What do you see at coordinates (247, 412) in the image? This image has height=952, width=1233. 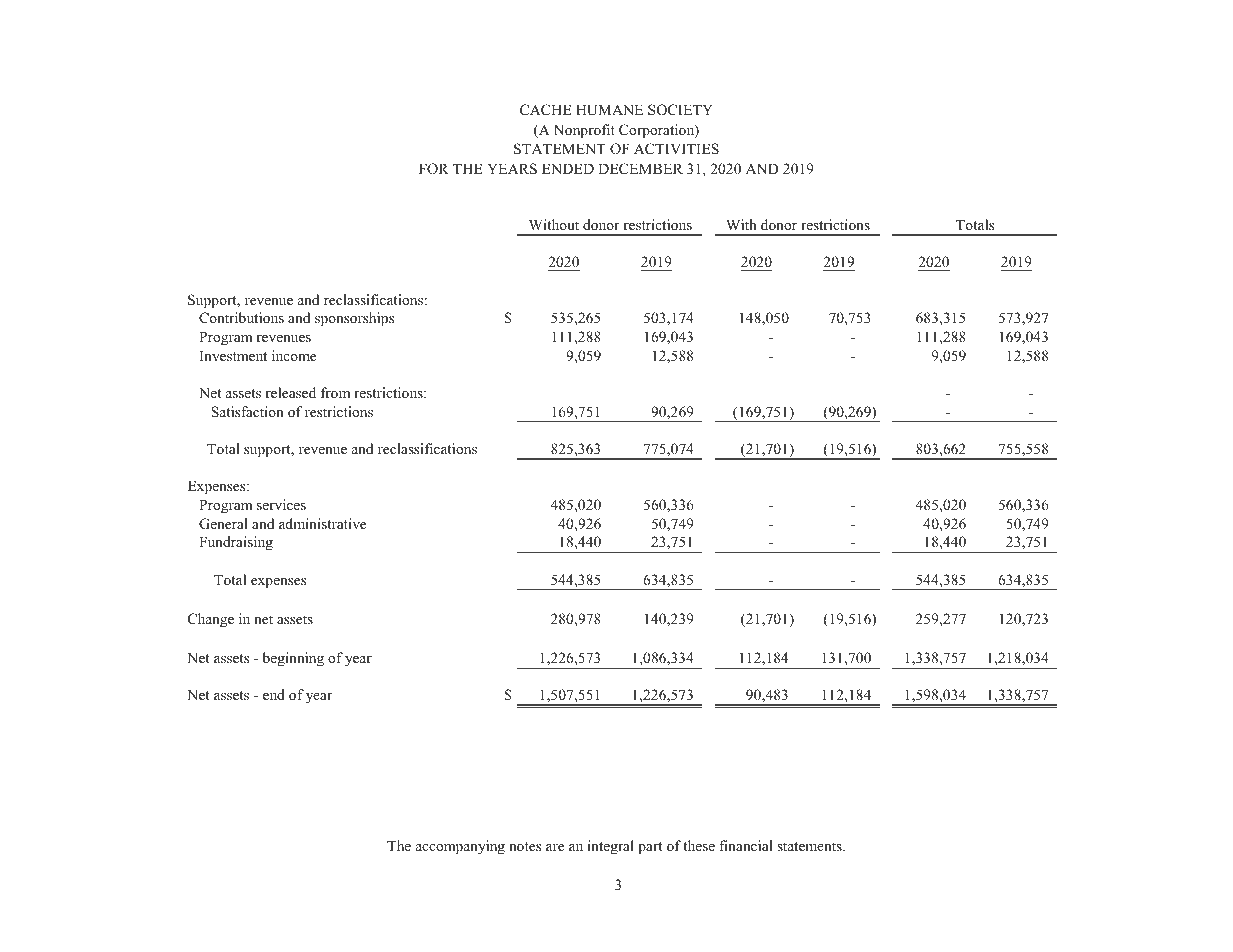 I see `Satisfaction` at bounding box center [247, 412].
